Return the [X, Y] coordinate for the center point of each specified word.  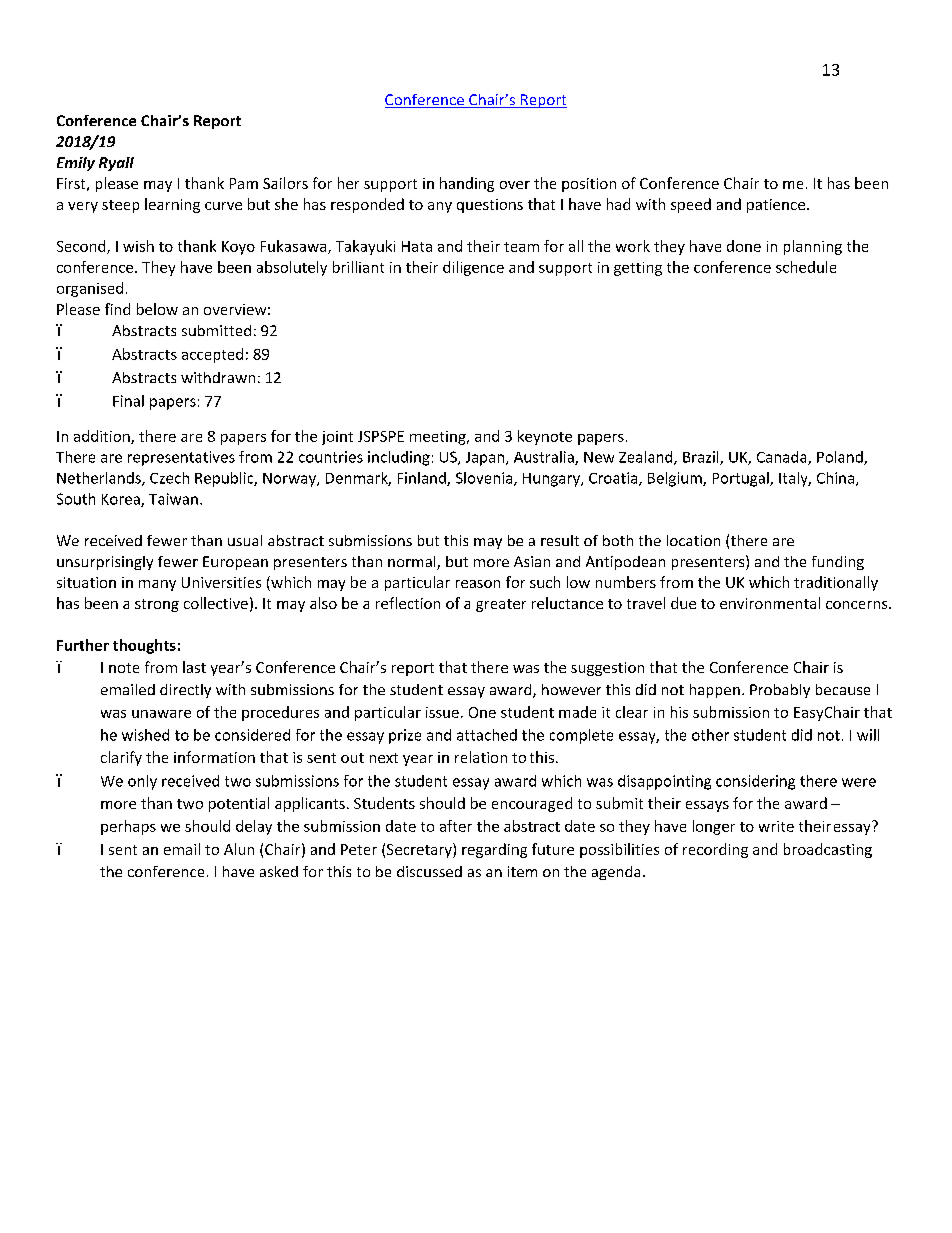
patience [776, 206]
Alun [239, 849]
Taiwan [173, 499]
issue [442, 712]
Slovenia [485, 479]
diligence [473, 268]
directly [185, 691]
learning [172, 205]
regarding [494, 850]
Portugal [742, 479]
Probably [780, 691]
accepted [212, 355]
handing [467, 184]
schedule [806, 267]
